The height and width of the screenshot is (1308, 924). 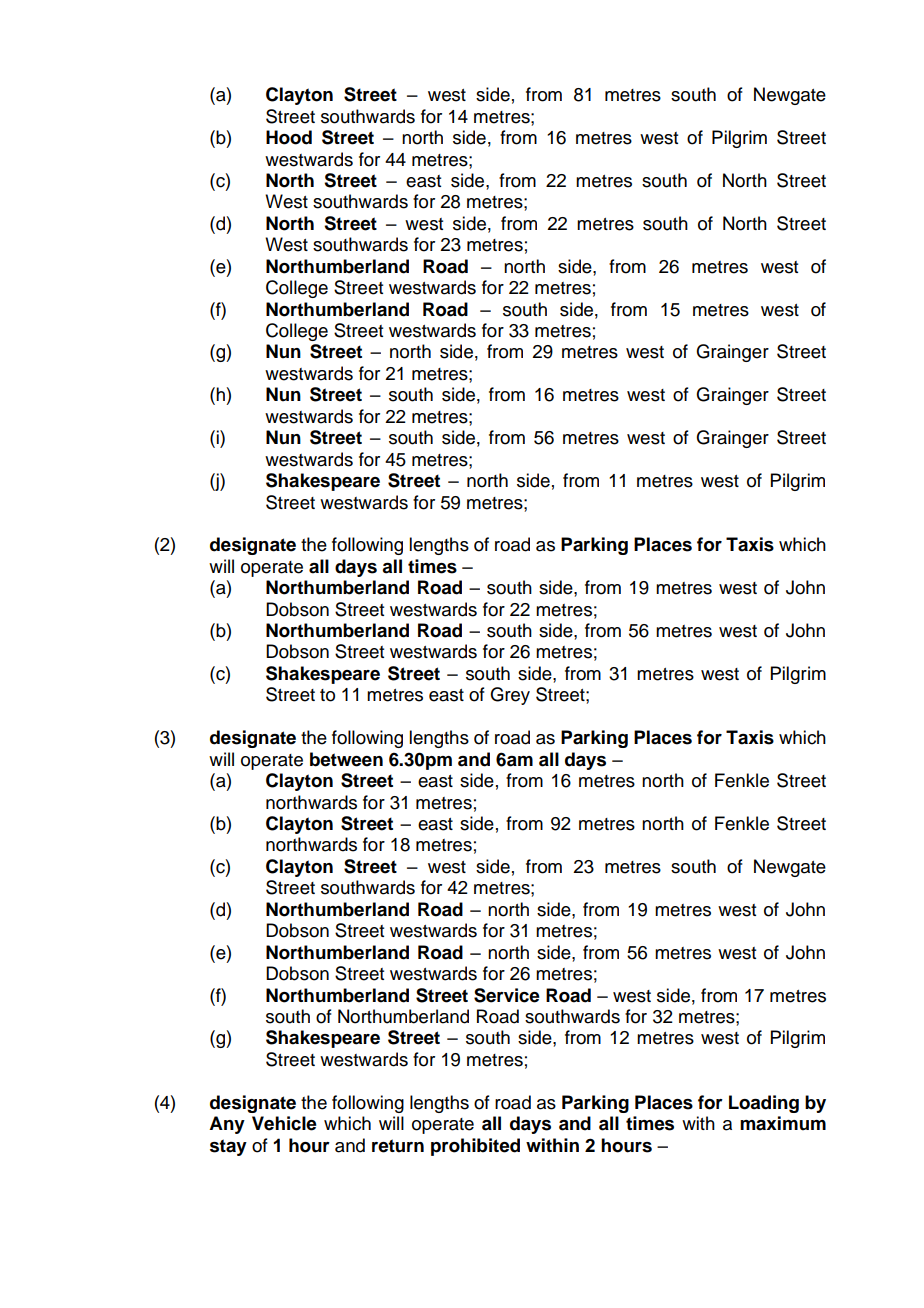 I want to click on stay, so click(x=228, y=1147).
